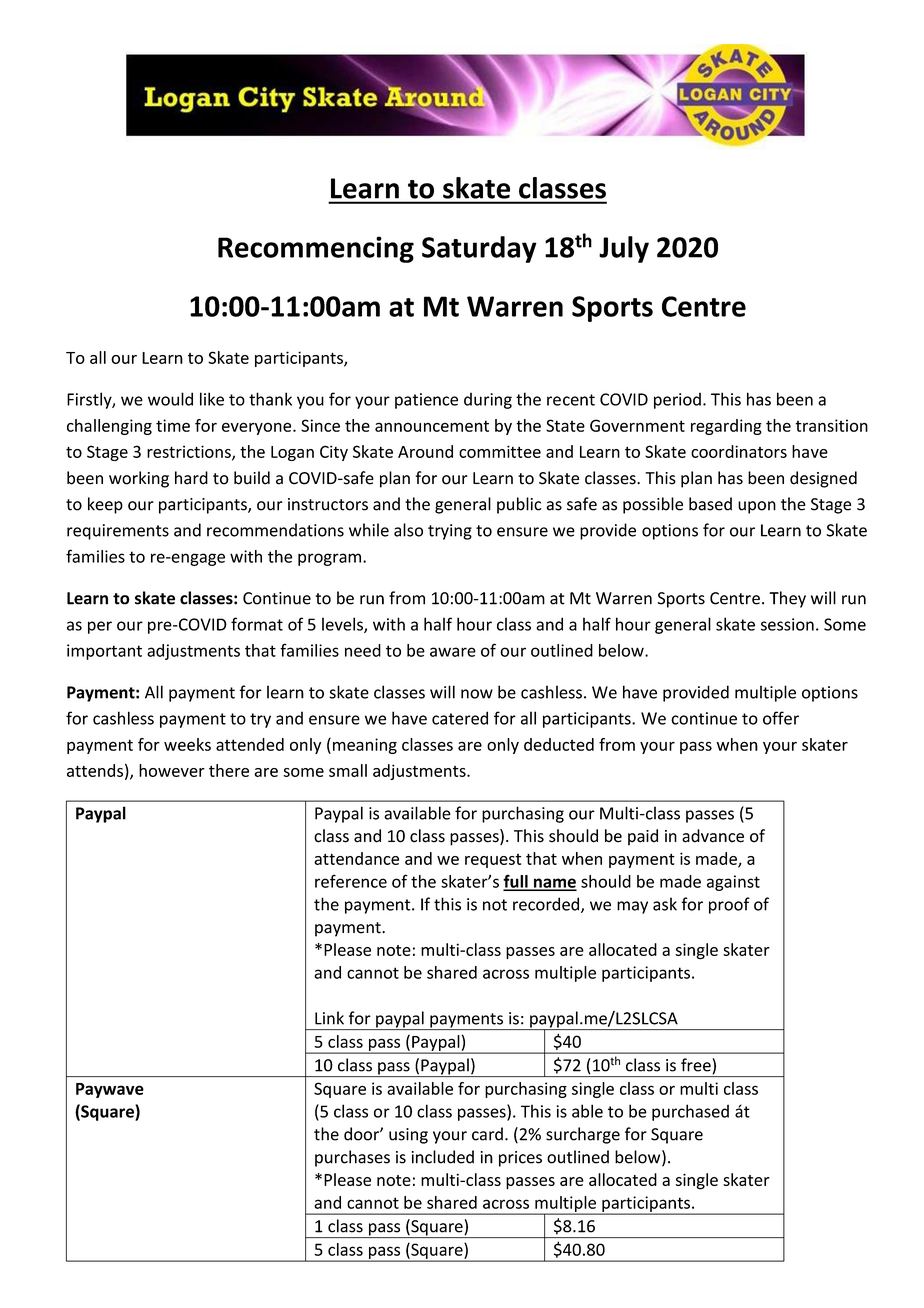 Image resolution: width=924 pixels, height=1308 pixels. I want to click on like, so click(212, 399).
